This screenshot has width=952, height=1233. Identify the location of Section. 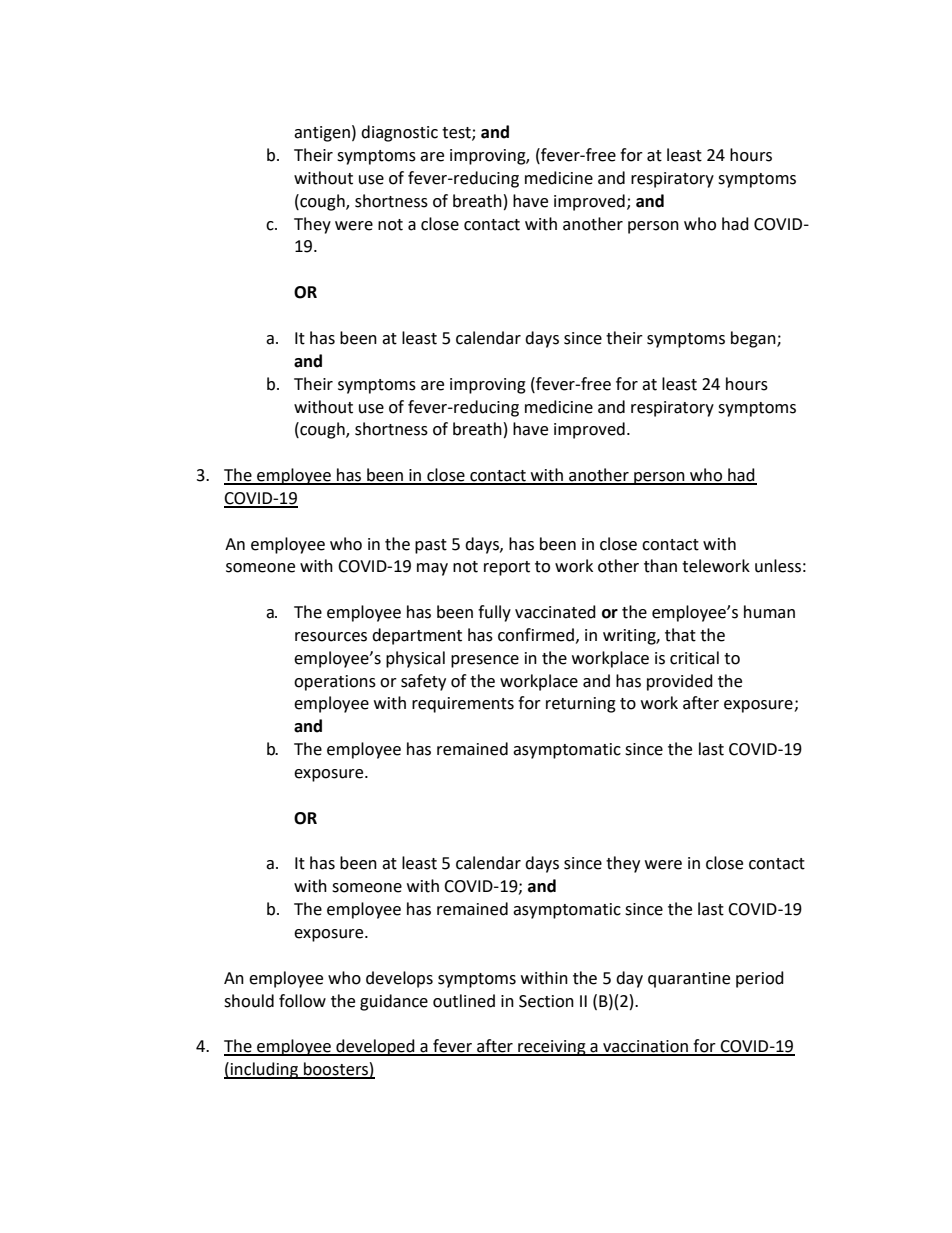
(546, 1001).
